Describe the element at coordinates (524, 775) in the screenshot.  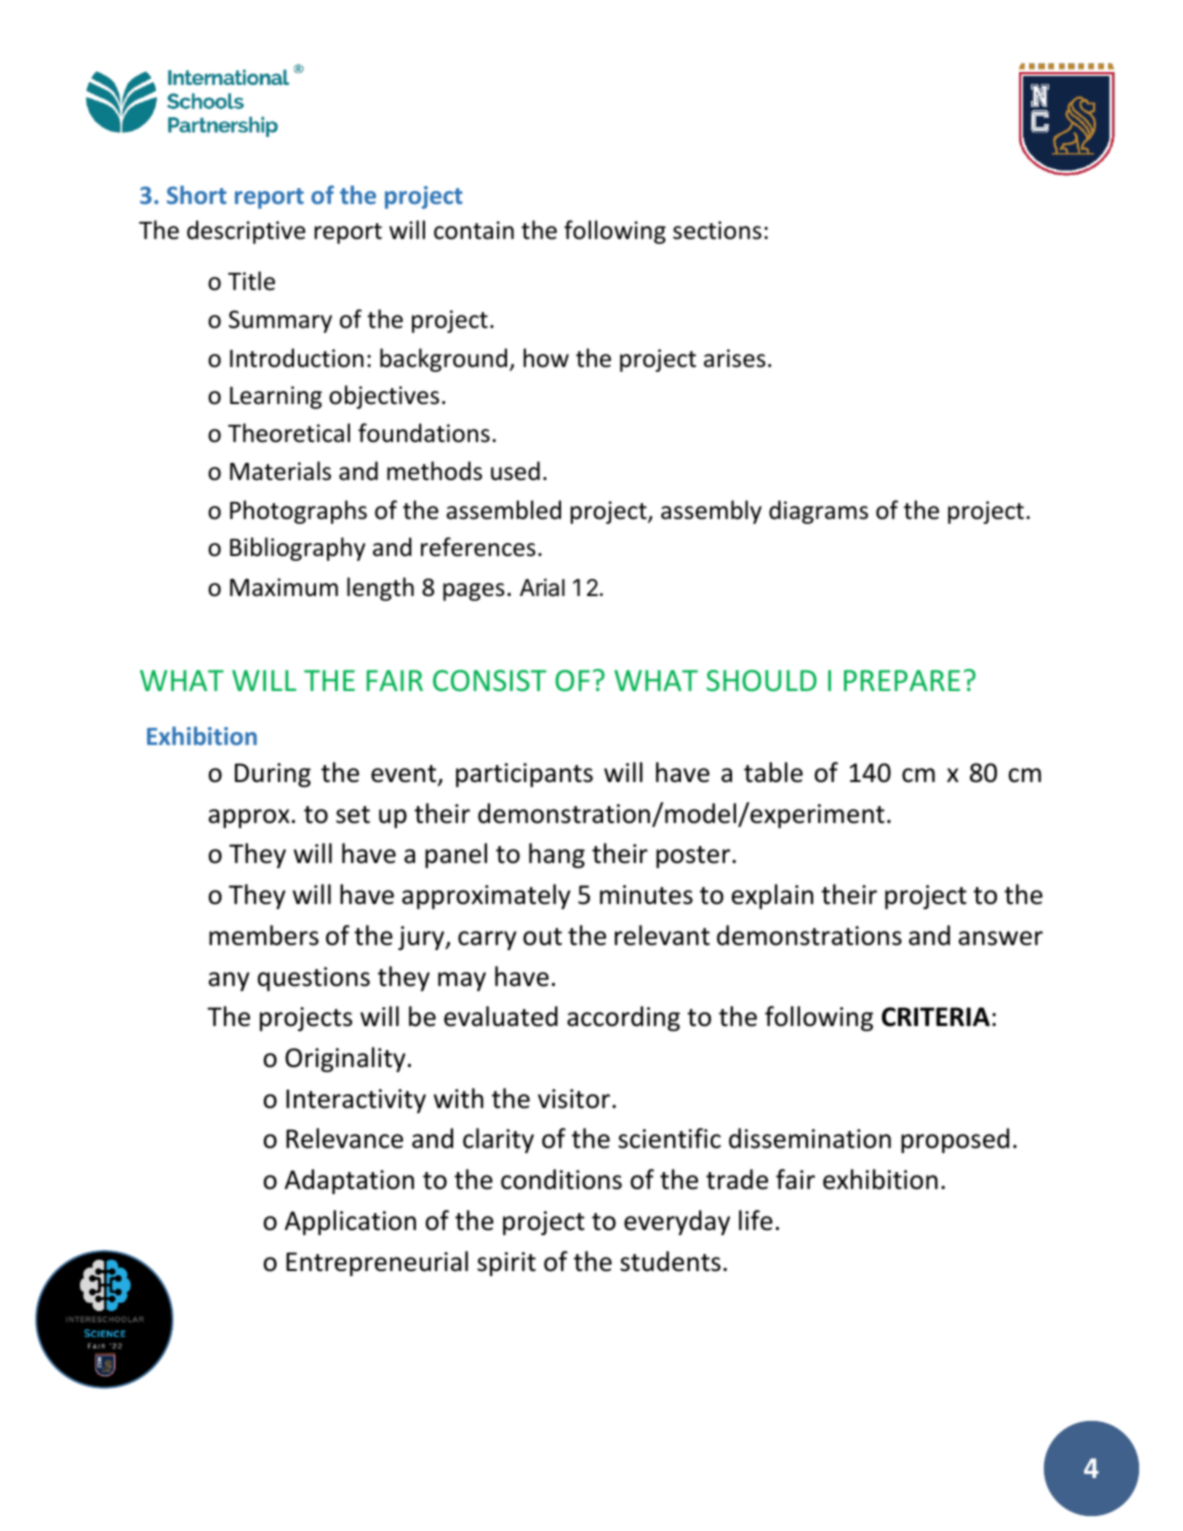
I see `participants` at that location.
